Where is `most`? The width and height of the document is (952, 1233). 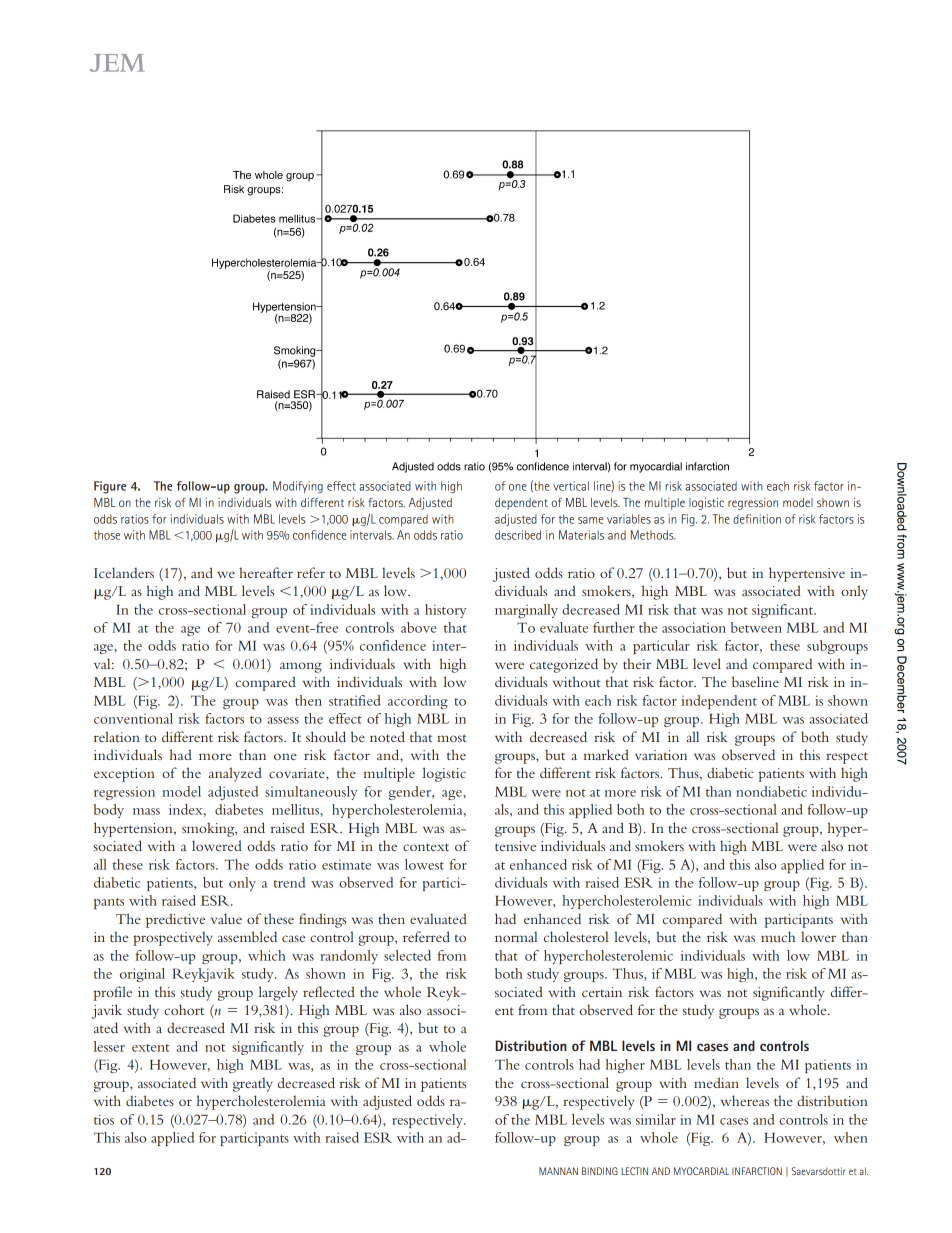
most is located at coordinates (452, 738).
